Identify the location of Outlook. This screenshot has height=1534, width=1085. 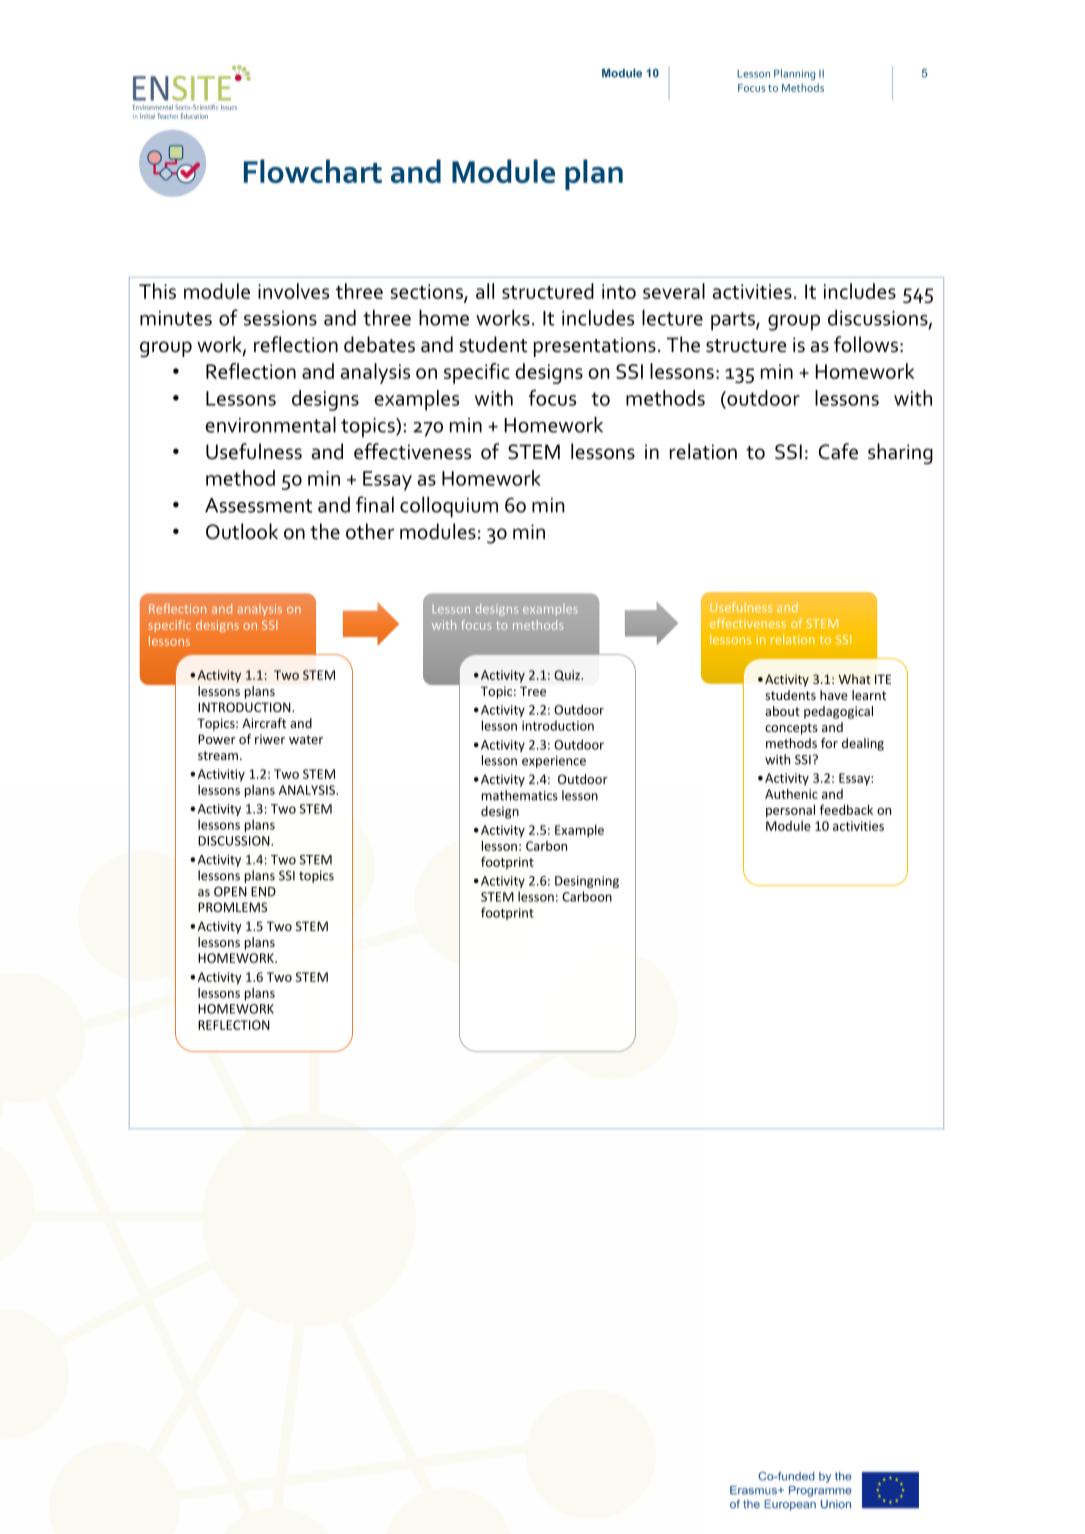
(242, 531).
